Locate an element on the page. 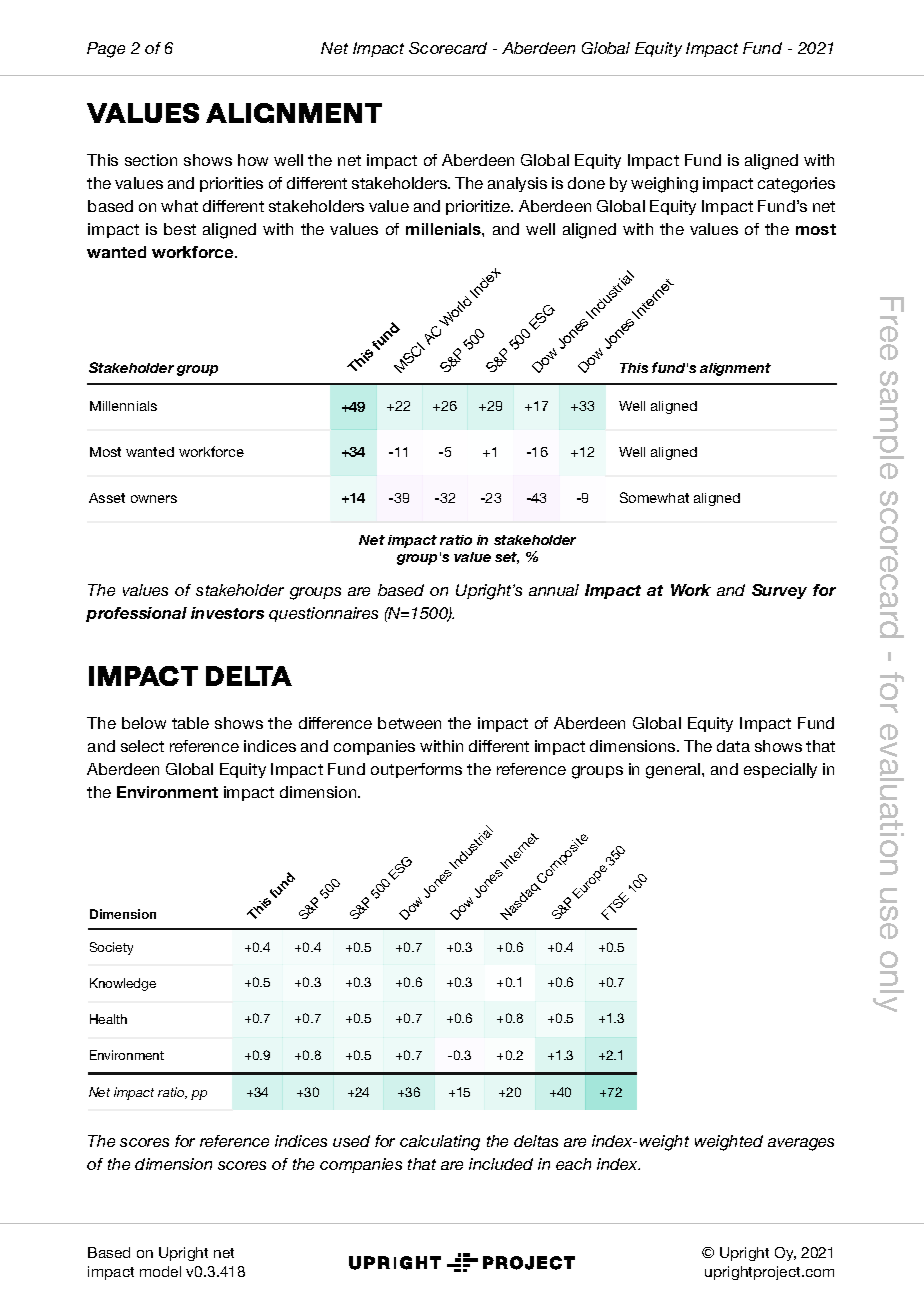  between is located at coordinates (409, 723).
